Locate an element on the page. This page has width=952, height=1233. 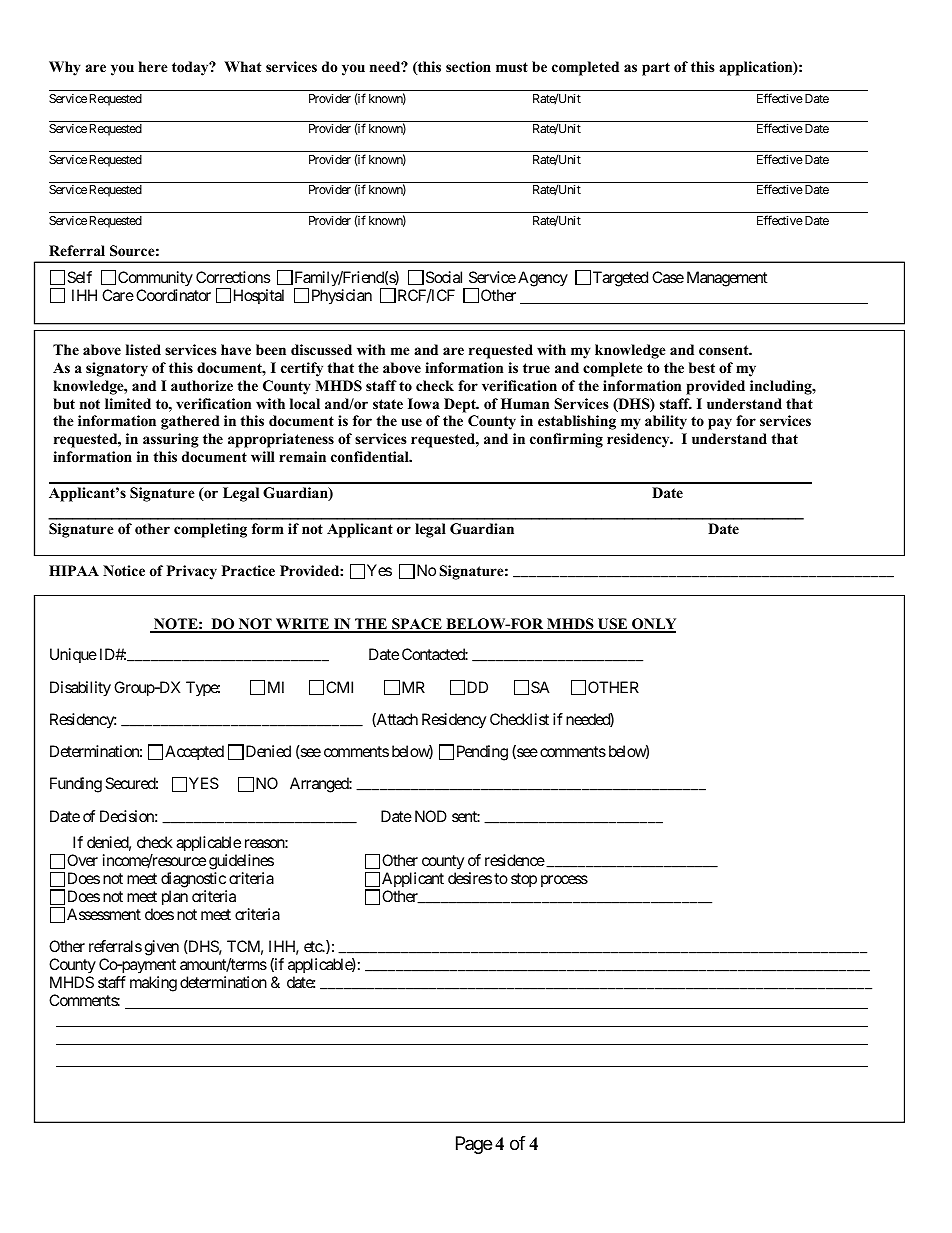
Notice is located at coordinates (124, 570).
